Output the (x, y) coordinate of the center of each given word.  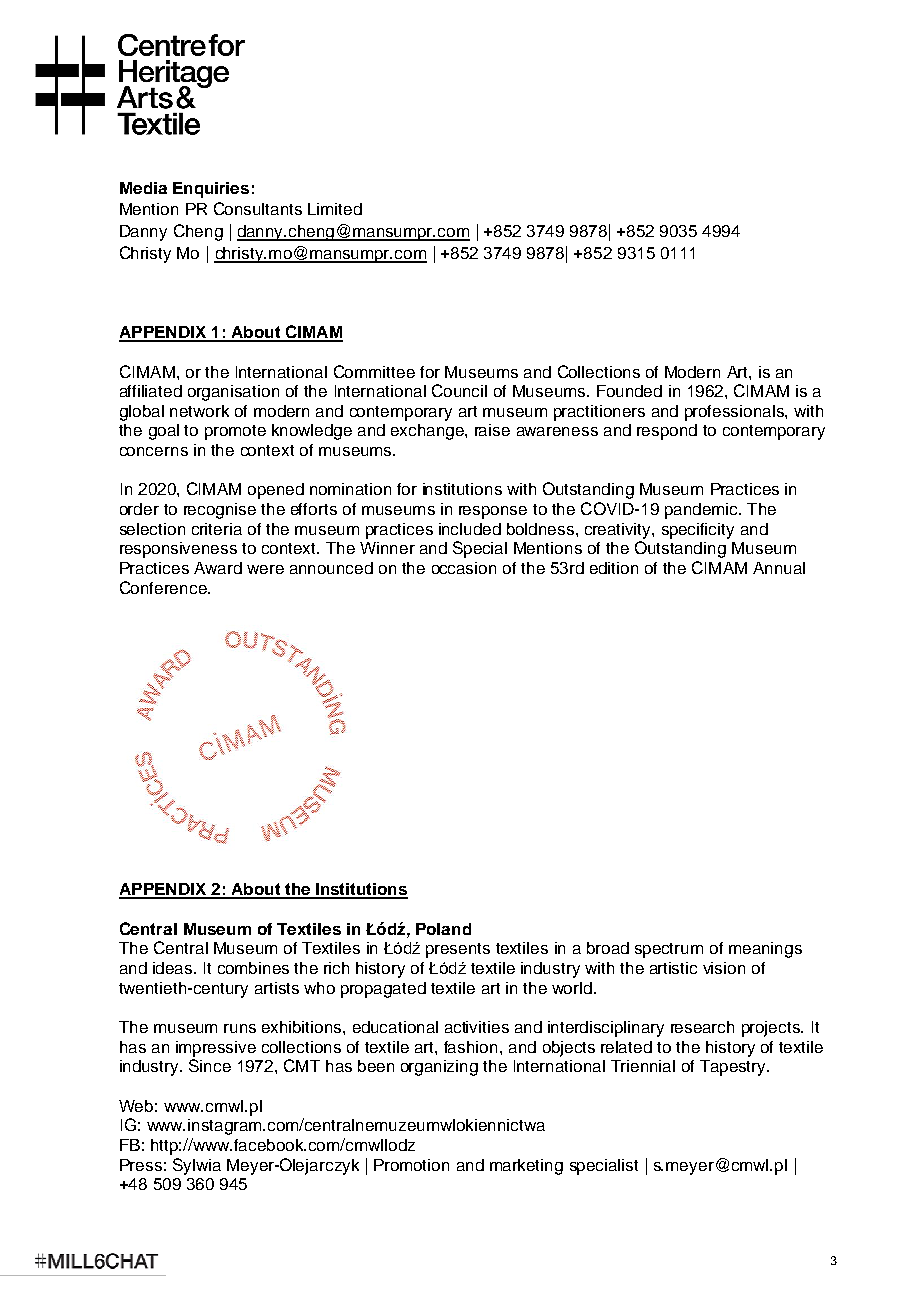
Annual (779, 568)
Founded (629, 391)
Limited (335, 209)
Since (210, 1065)
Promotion (411, 1165)
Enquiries (211, 190)
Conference (164, 587)
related (626, 1047)
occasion (464, 568)
